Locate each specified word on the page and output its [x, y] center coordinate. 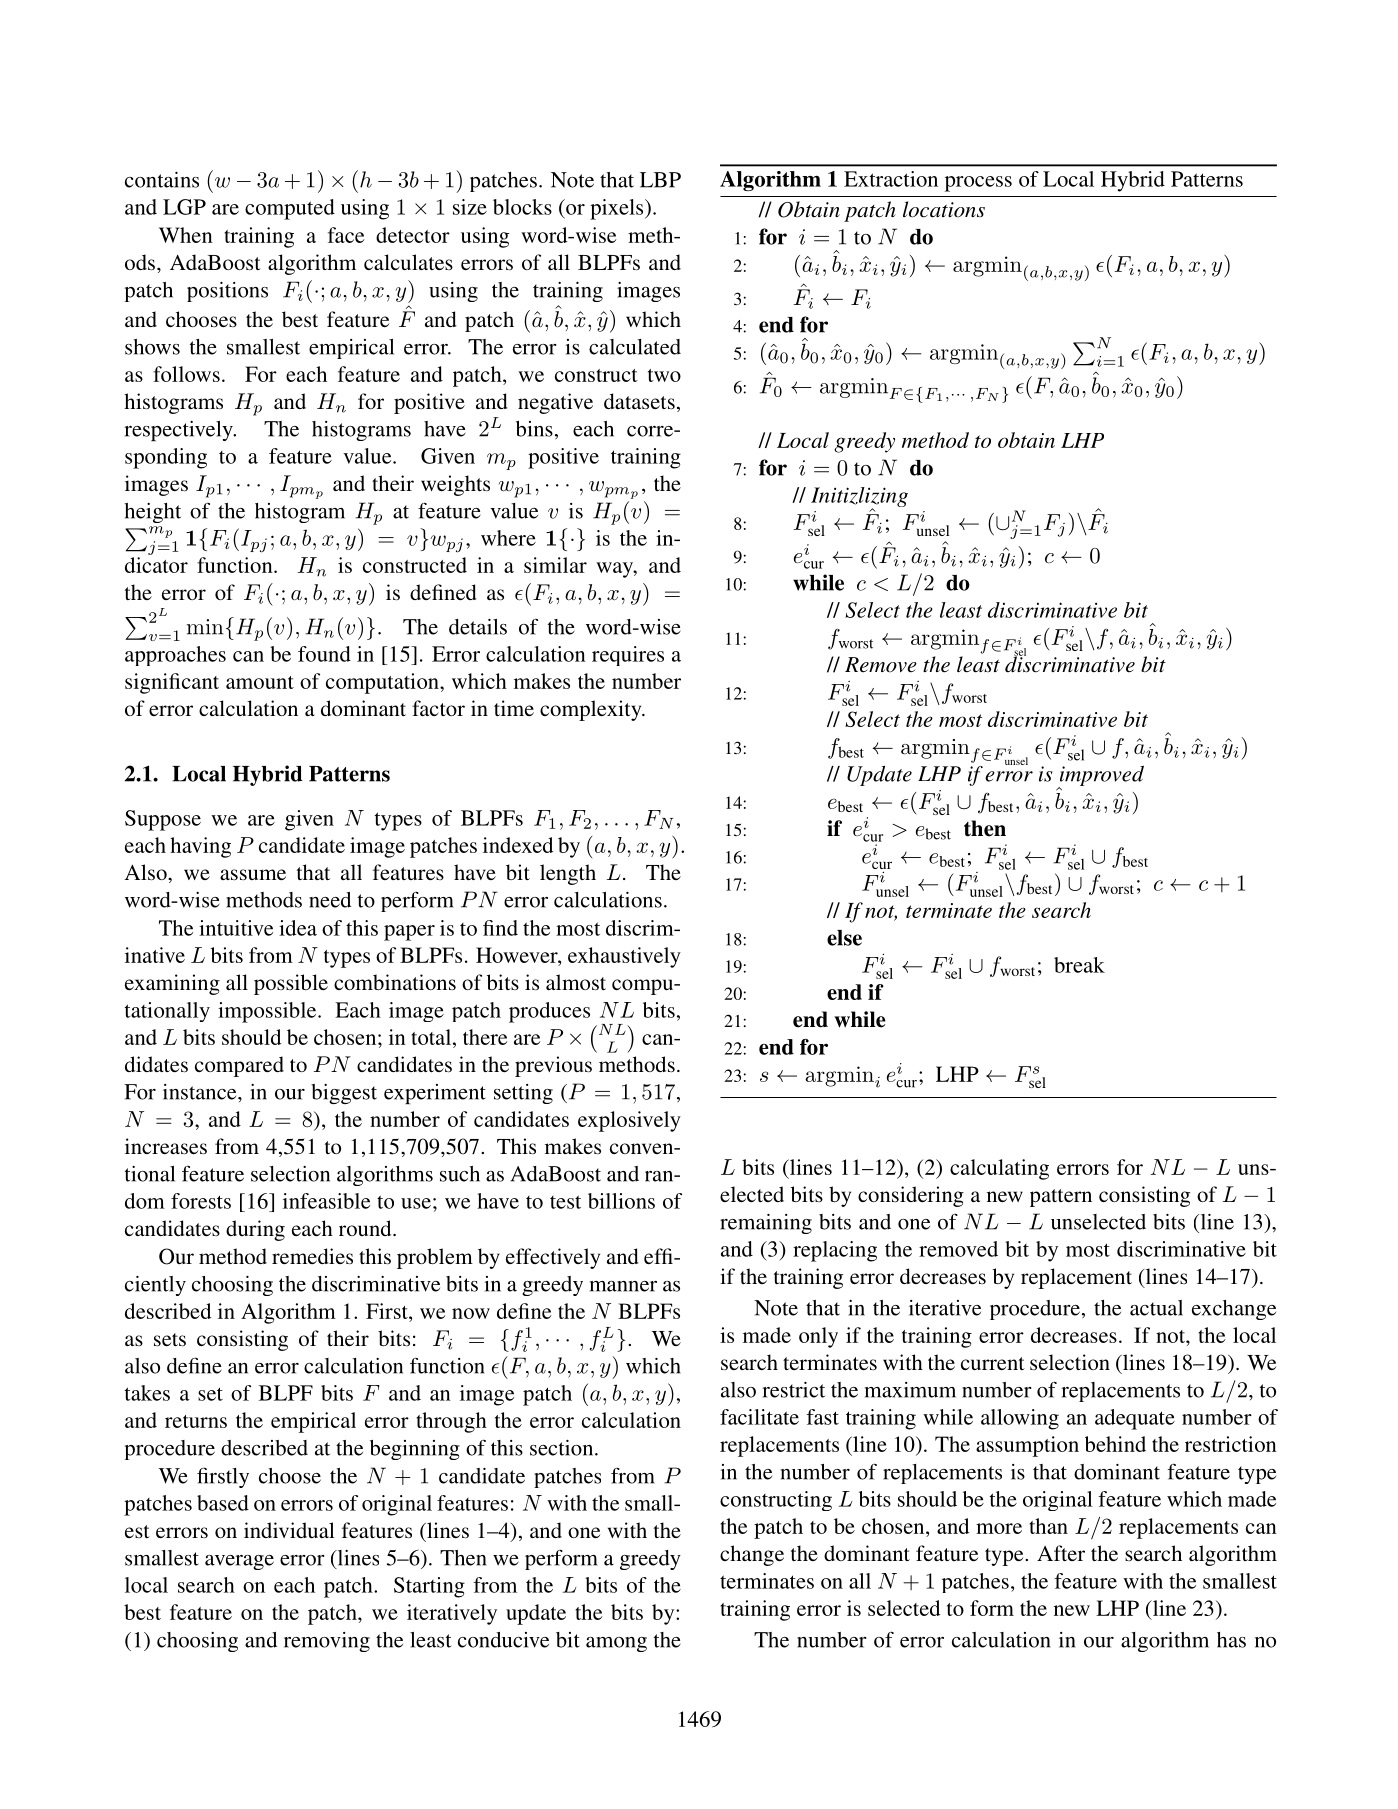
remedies [312, 1256]
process [978, 184]
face [346, 235]
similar [555, 565]
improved [1101, 776]
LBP [660, 180]
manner [623, 1286]
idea [298, 928]
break [1079, 965]
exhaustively [624, 957]
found [324, 654]
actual [1156, 1308]
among [616, 1644]
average [239, 1562]
